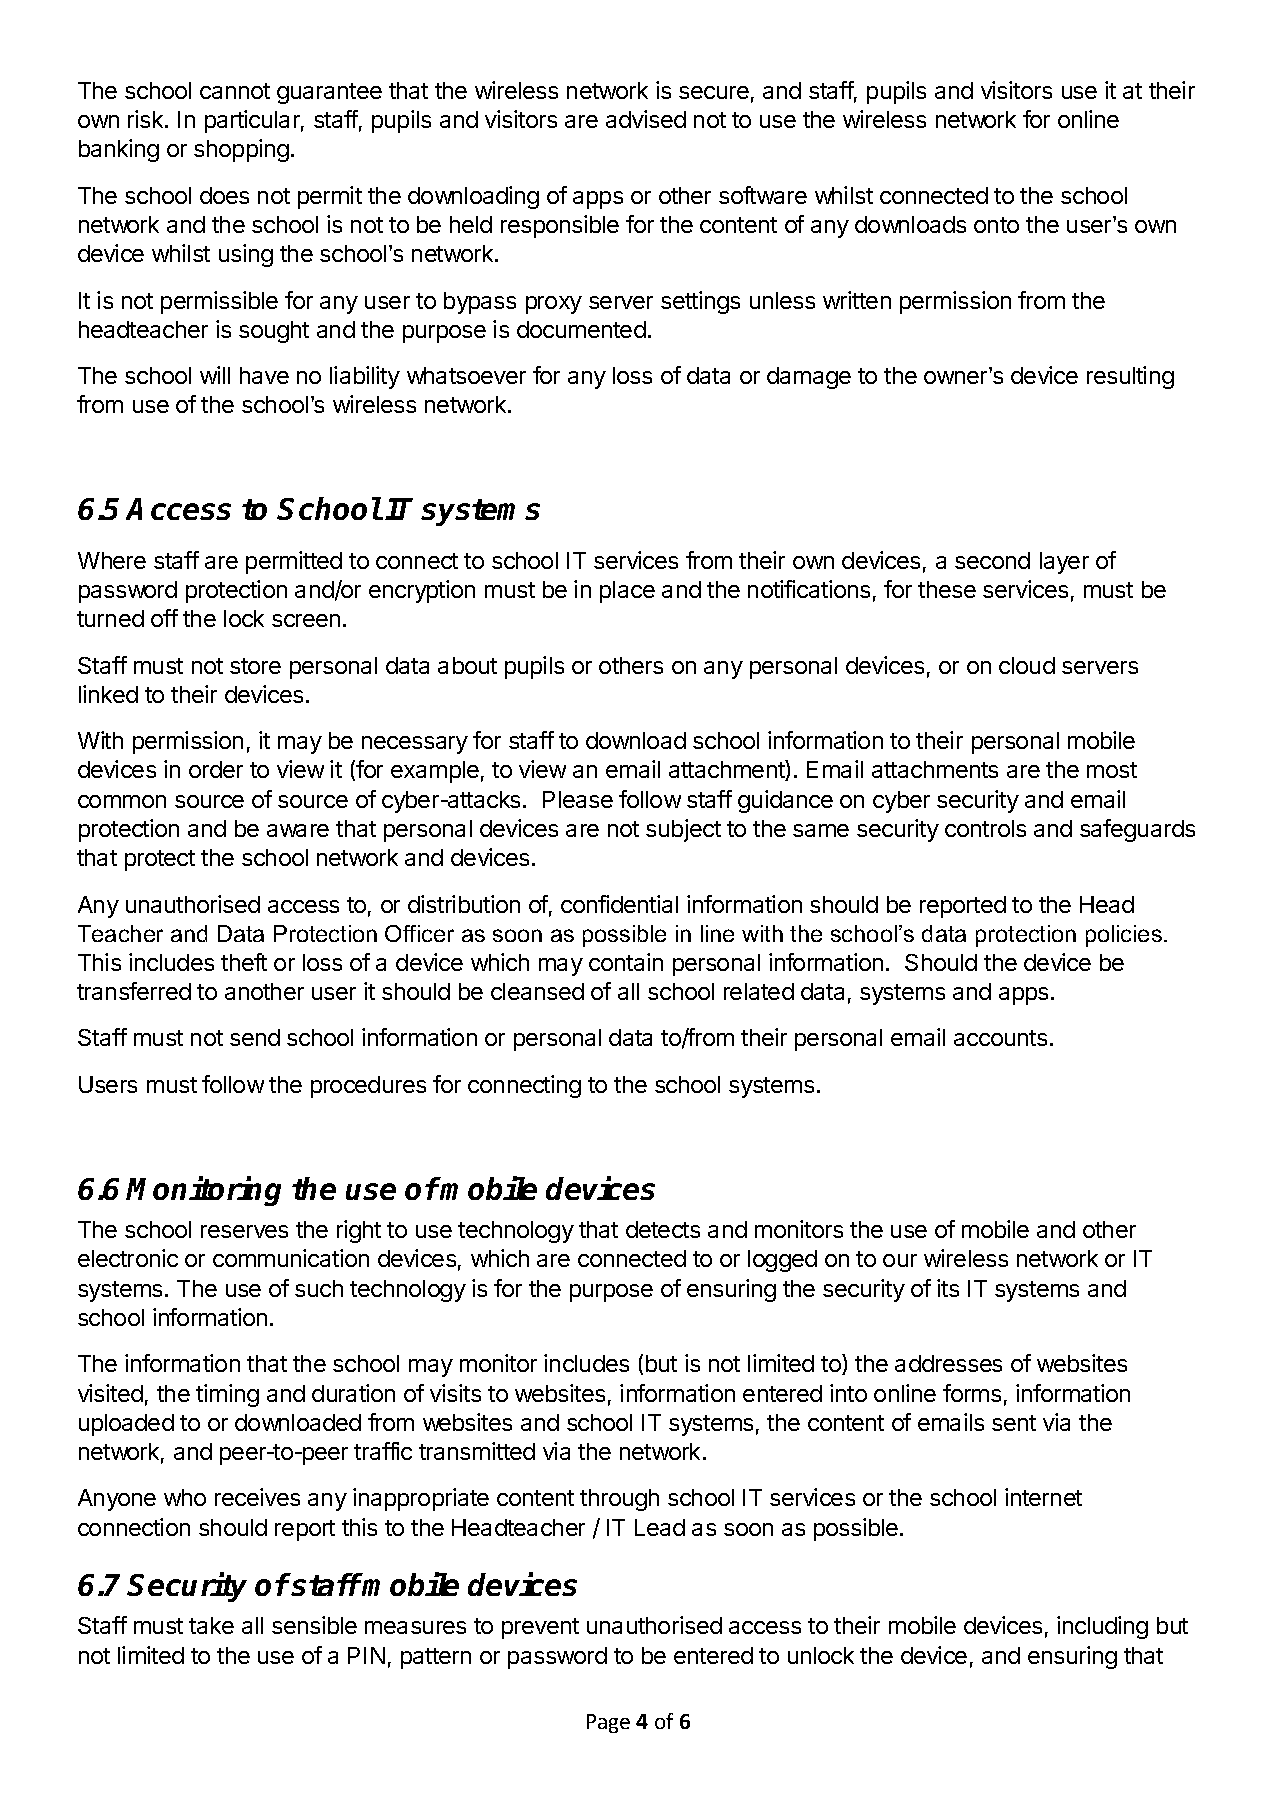 Image resolution: width=1276 pixels, height=1804 pixels. What do you see at coordinates (291, 1258) in the page?
I see `communication` at bounding box center [291, 1258].
